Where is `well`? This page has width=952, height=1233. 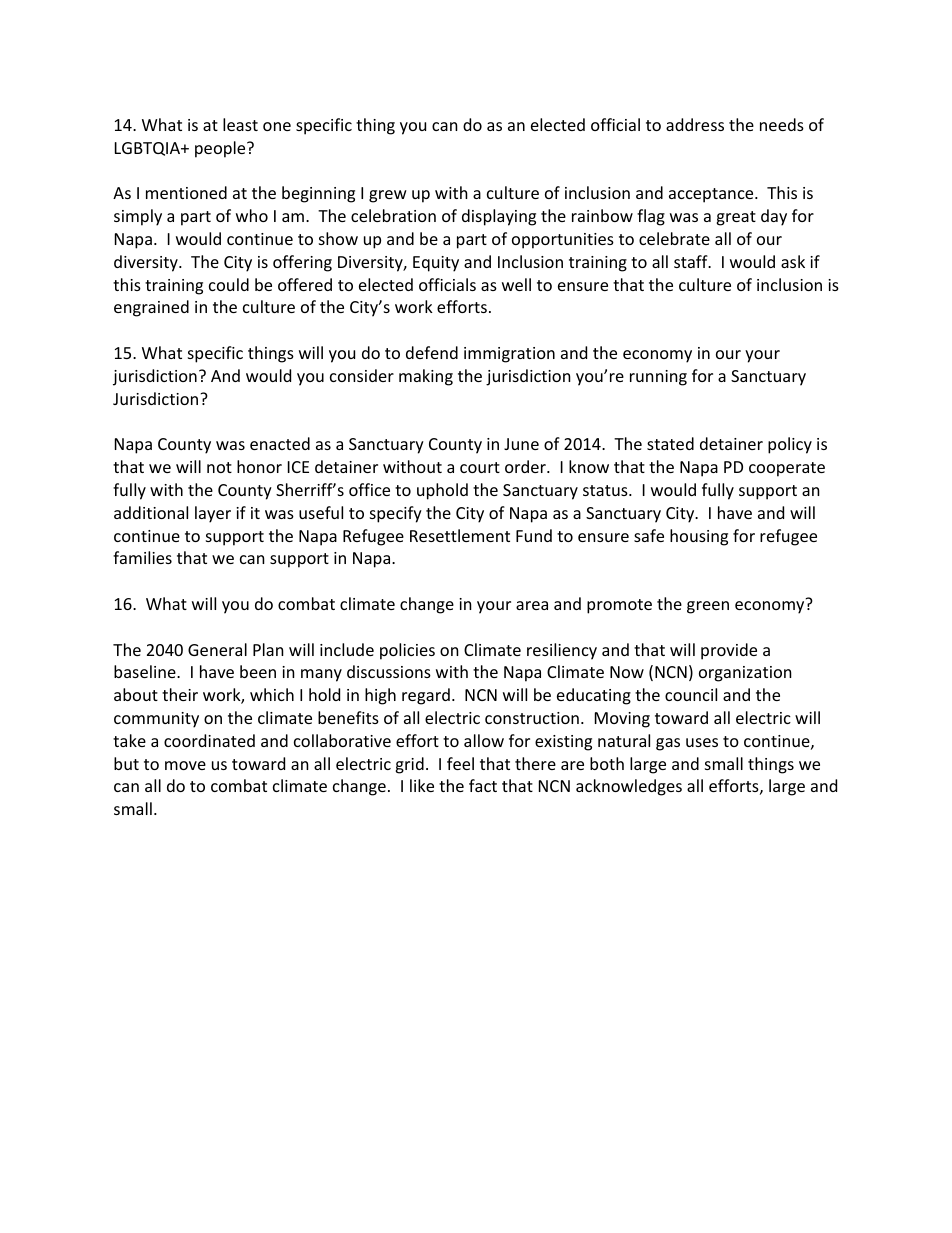 well is located at coordinates (516, 284).
